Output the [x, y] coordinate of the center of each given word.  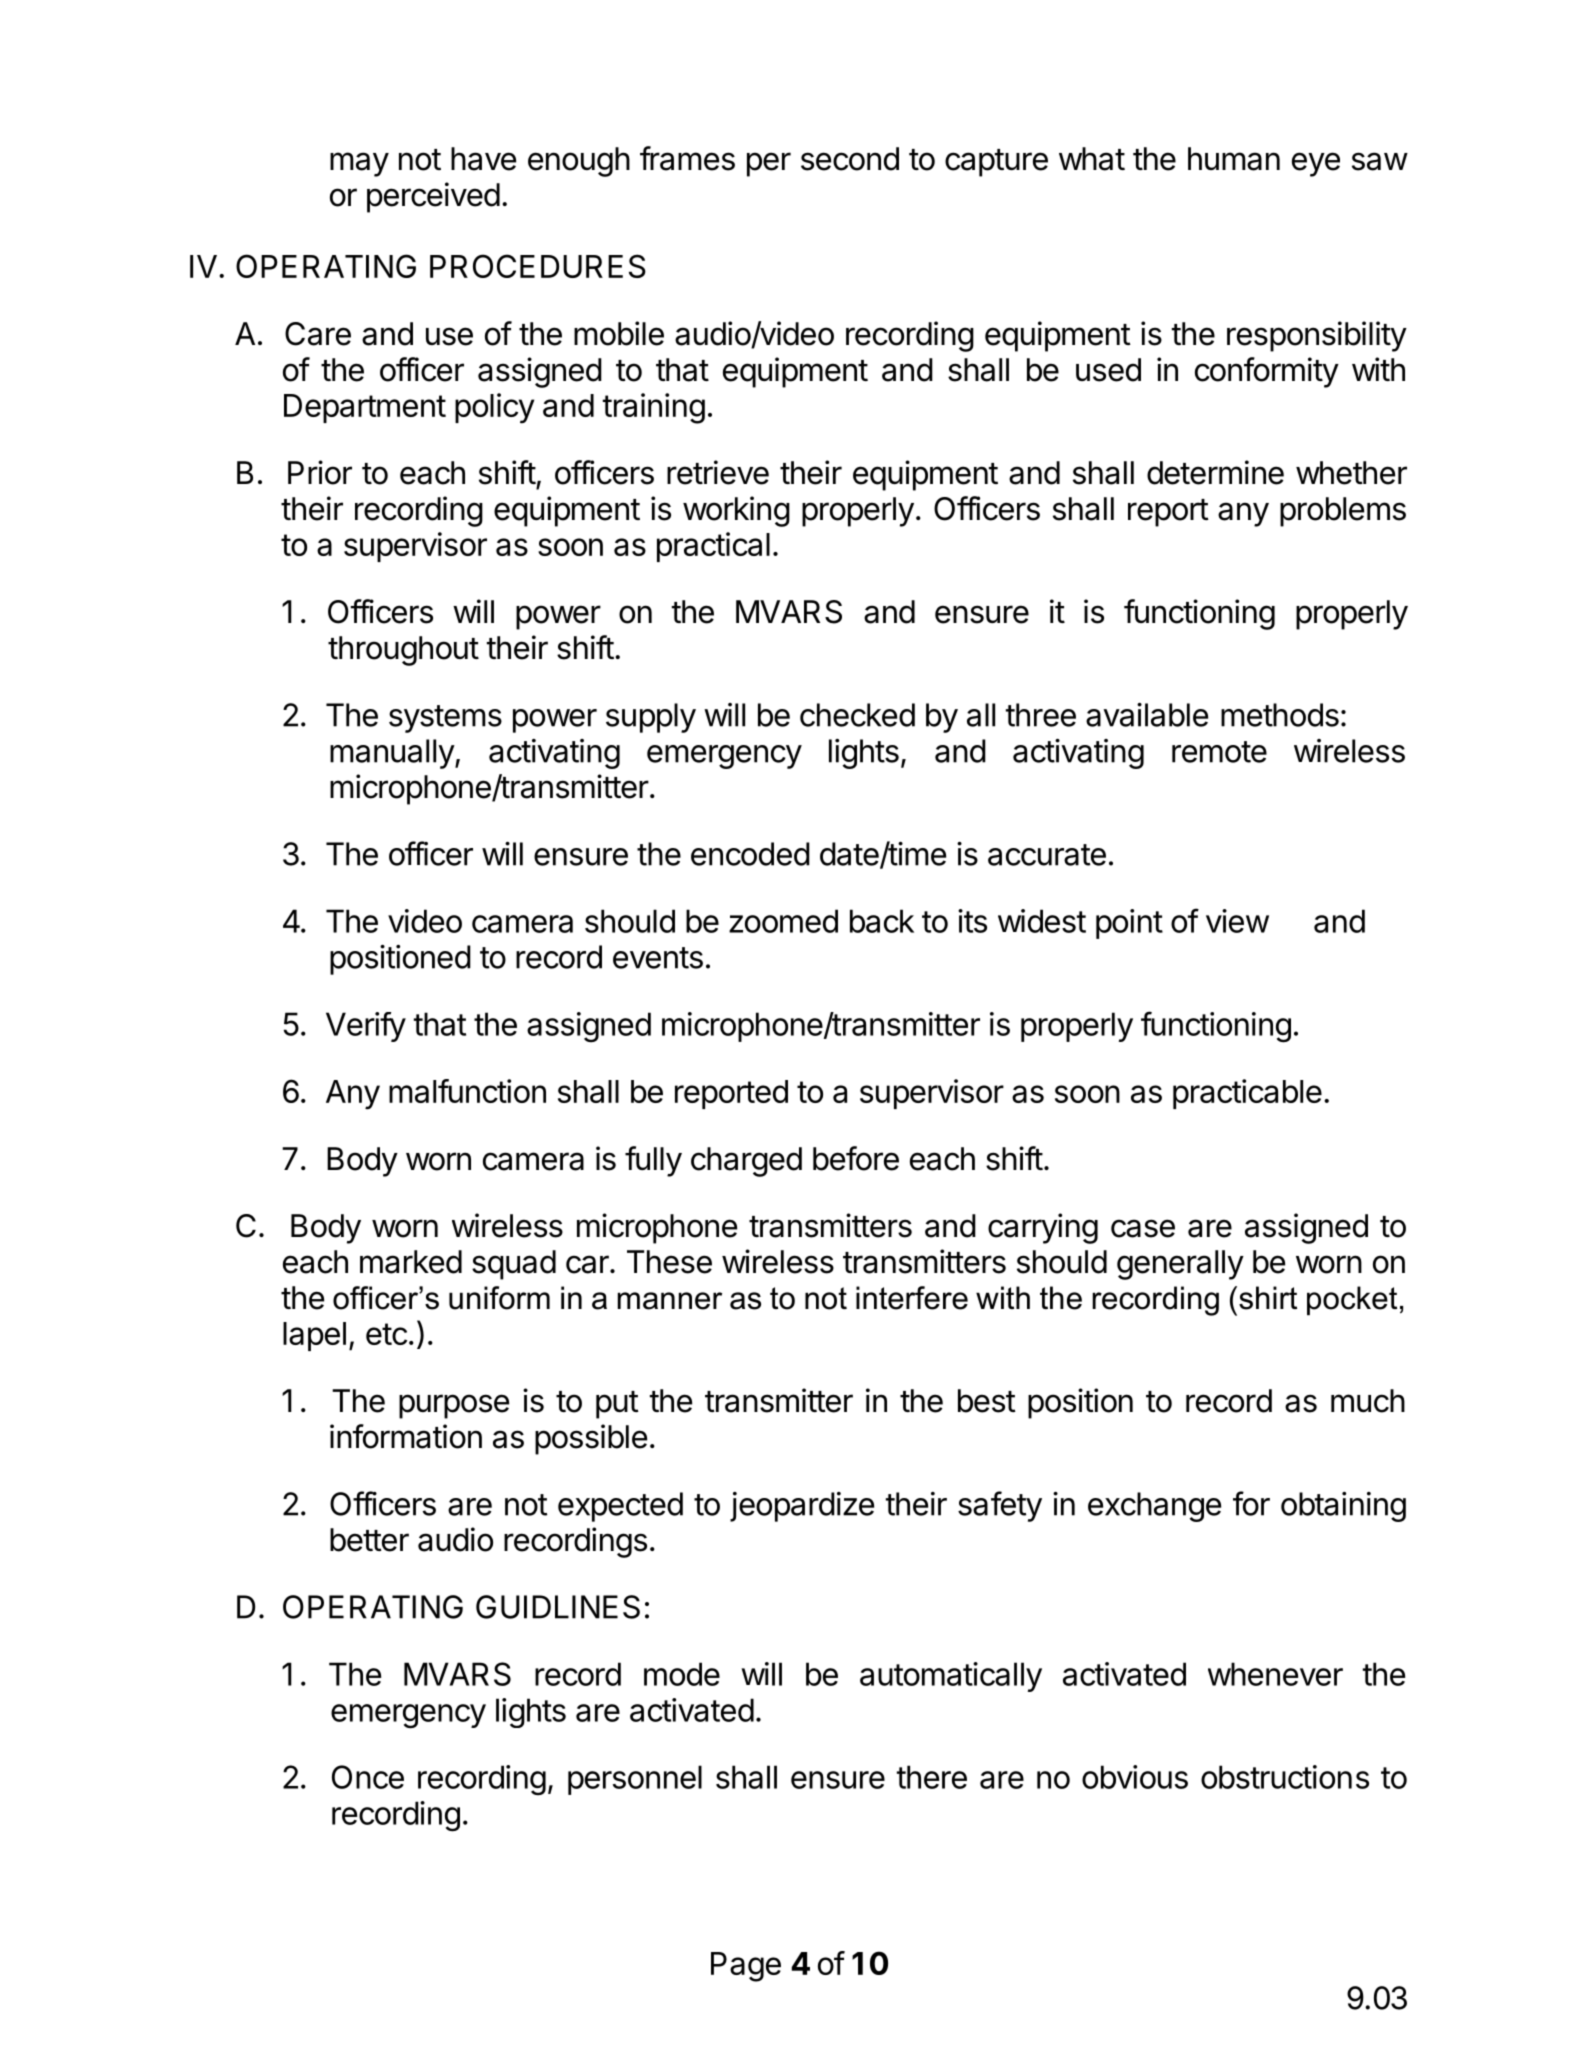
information [406, 1436]
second [850, 159]
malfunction [467, 1091]
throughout [403, 651]
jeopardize [802, 1507]
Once [368, 1777]
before [856, 1158]
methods [1280, 715]
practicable [1247, 1094]
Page [746, 1967]
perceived [433, 197]
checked [857, 715]
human [1234, 159]
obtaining [1343, 1507]
